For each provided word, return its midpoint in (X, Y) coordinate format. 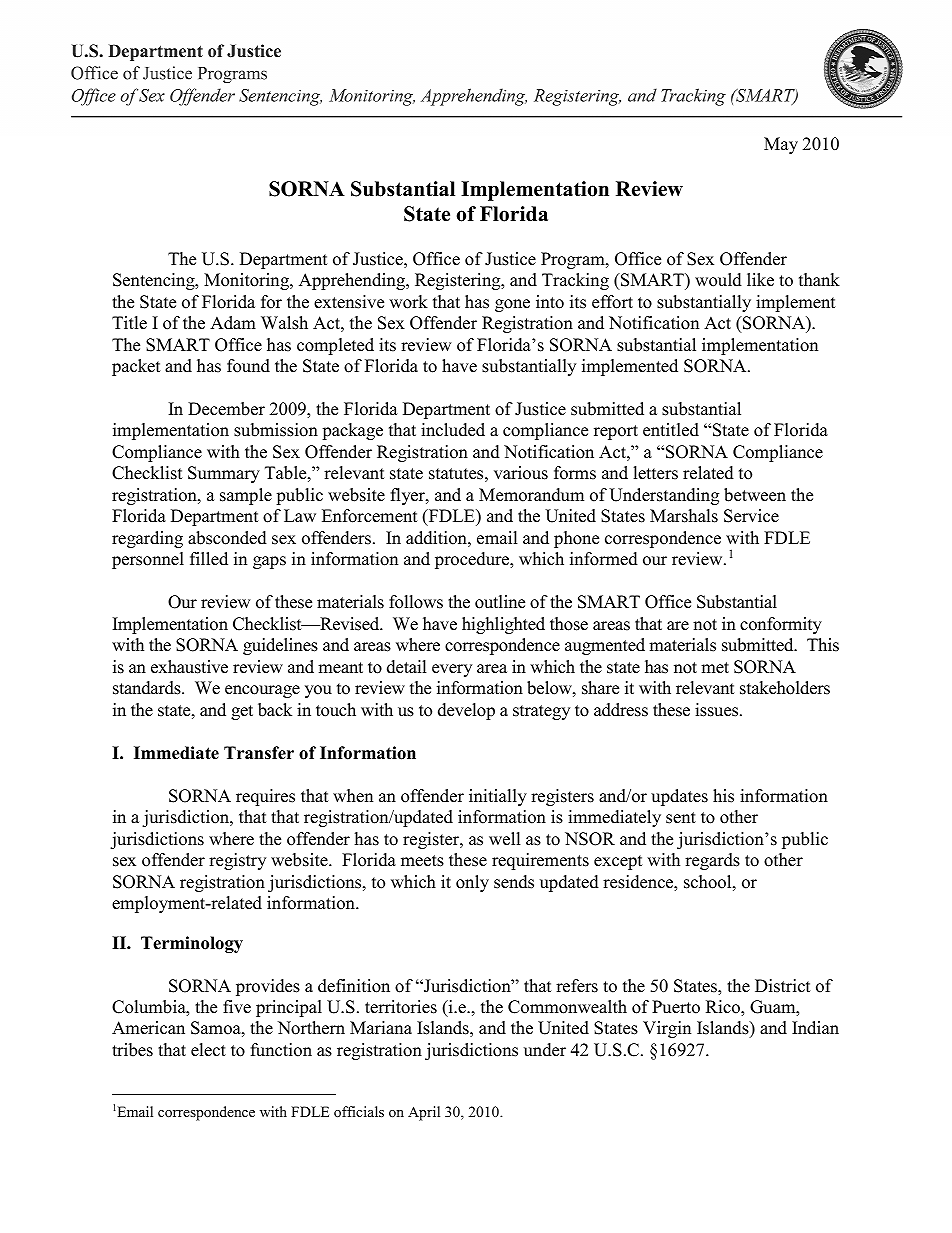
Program (574, 260)
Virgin (667, 1029)
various (521, 473)
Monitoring (247, 281)
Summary (224, 474)
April (424, 1113)
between (755, 495)
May (781, 145)
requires (265, 797)
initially (498, 797)
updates (679, 797)
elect (208, 1050)
